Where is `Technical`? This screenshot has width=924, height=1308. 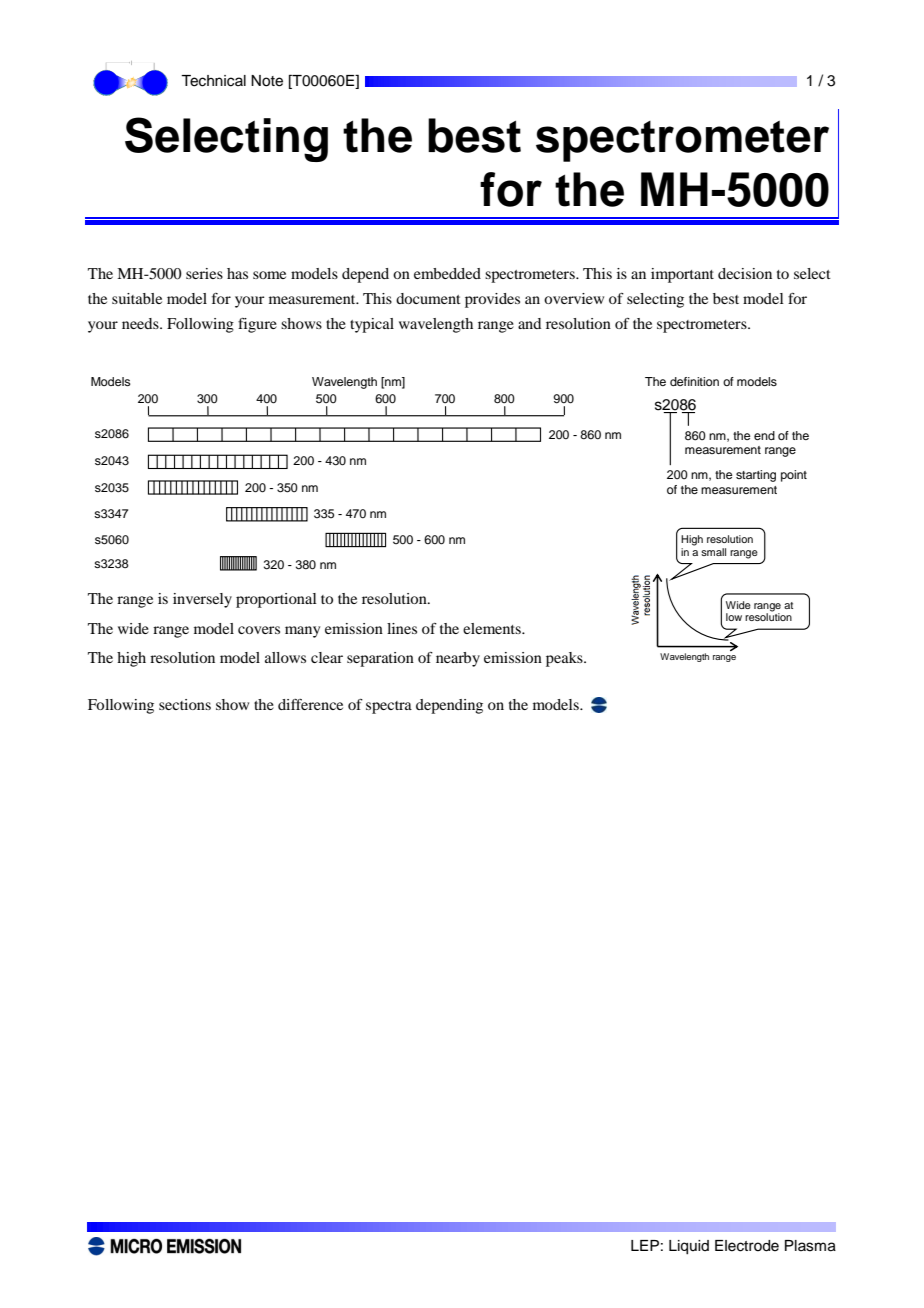
Technical is located at coordinates (213, 81).
